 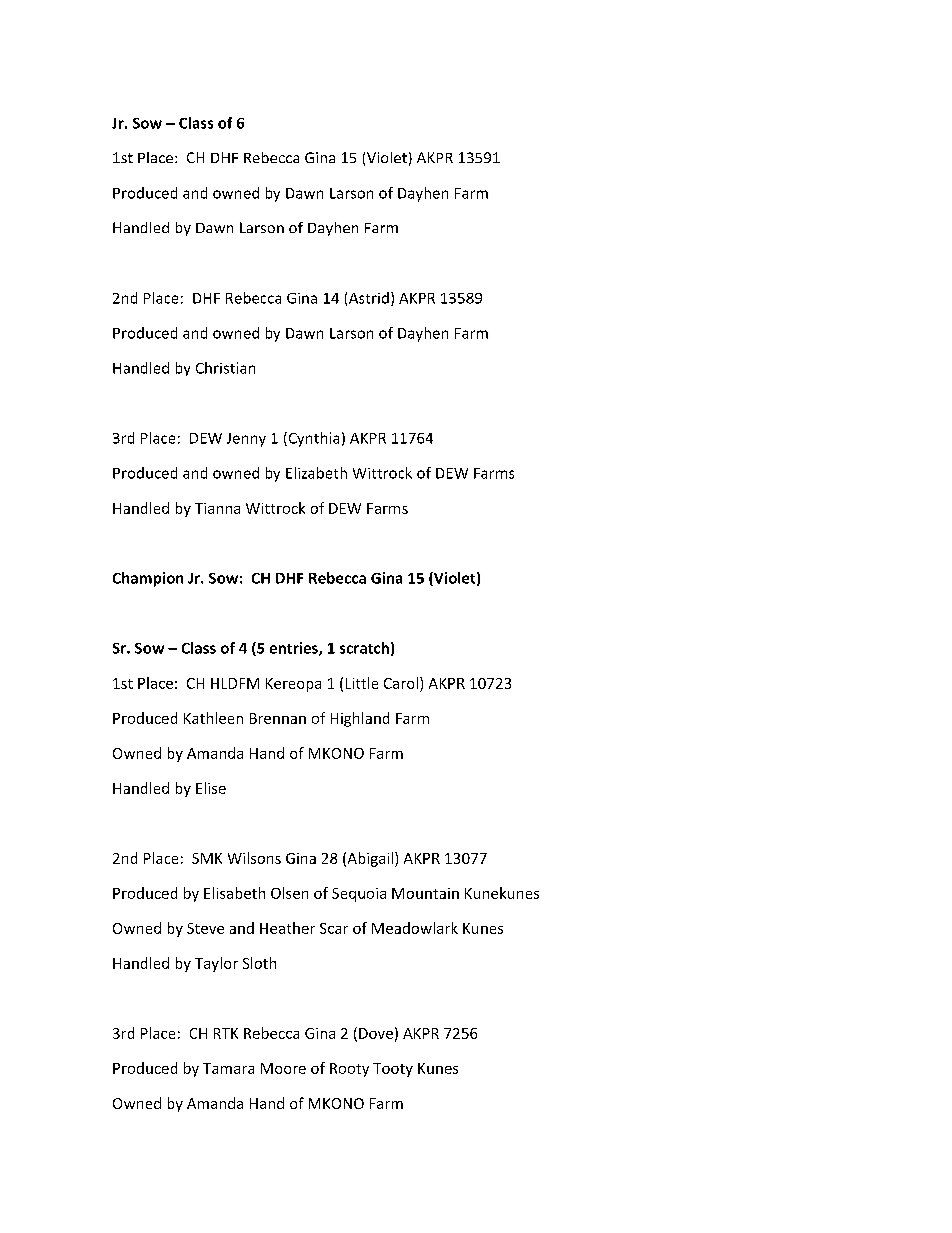 What do you see at coordinates (228, 1068) in the screenshot?
I see `Tamara` at bounding box center [228, 1068].
